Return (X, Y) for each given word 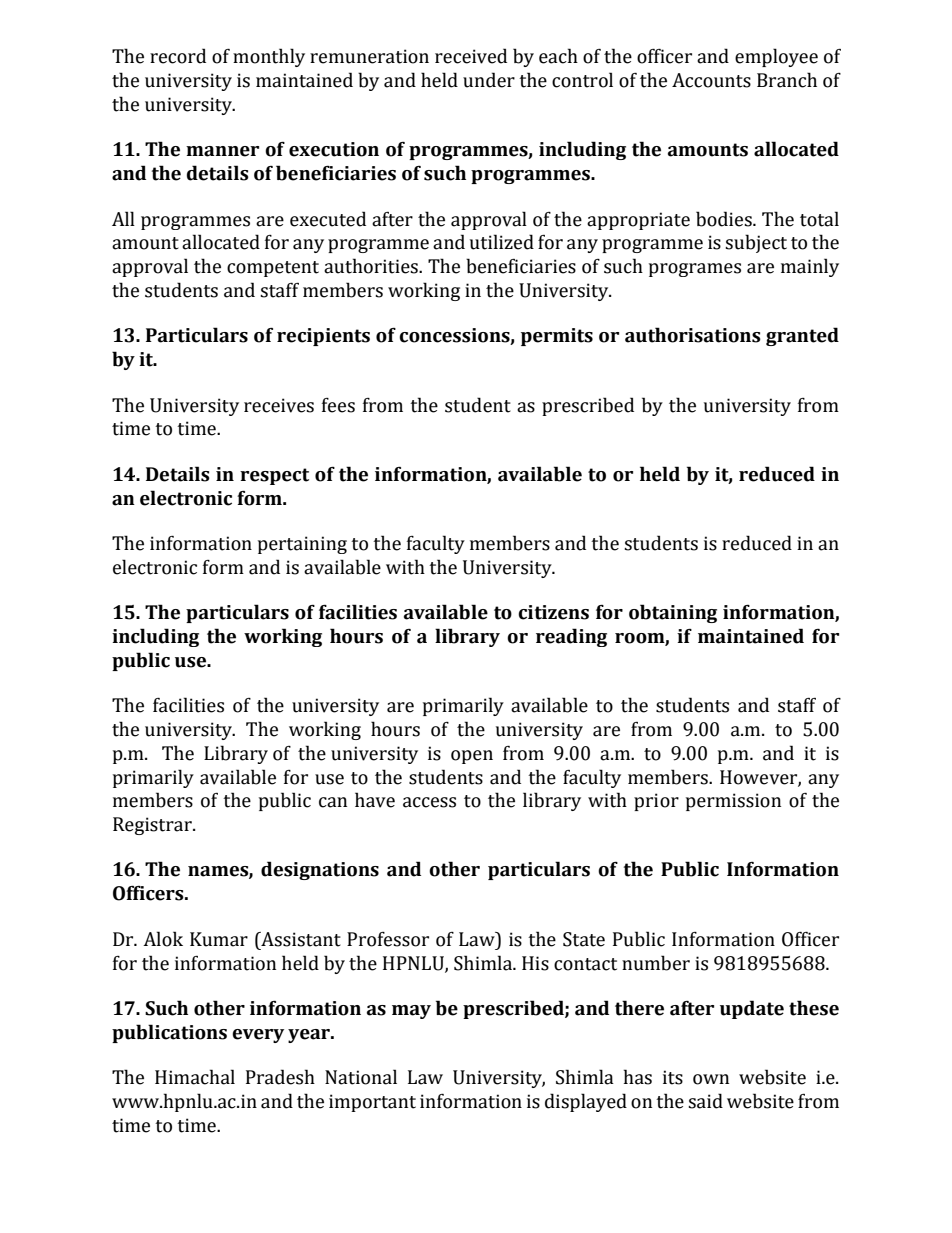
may (411, 1012)
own (711, 1079)
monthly (269, 57)
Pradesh (280, 1077)
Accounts (711, 80)
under (489, 80)
